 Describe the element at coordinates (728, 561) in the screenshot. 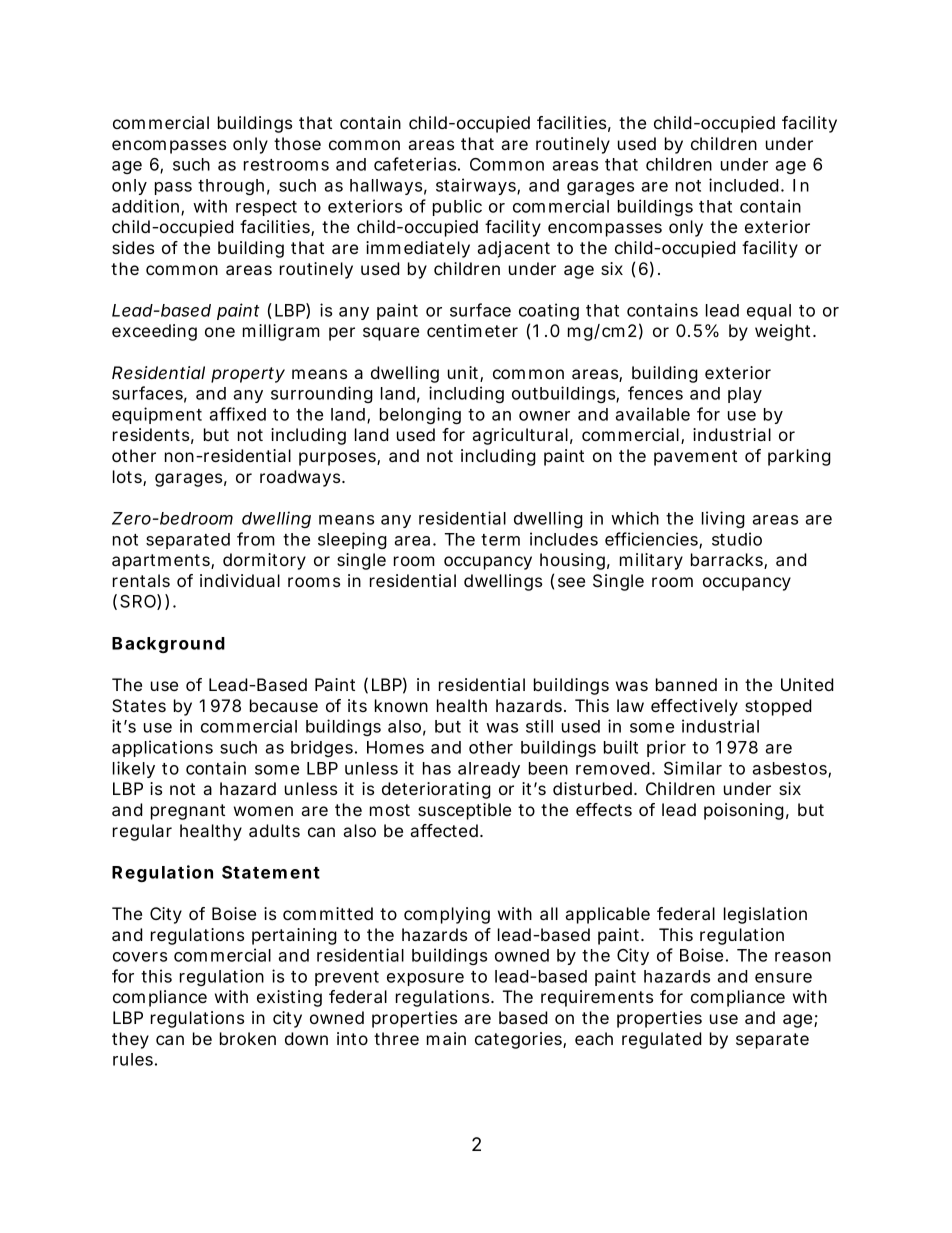

I see `barracks` at that location.
